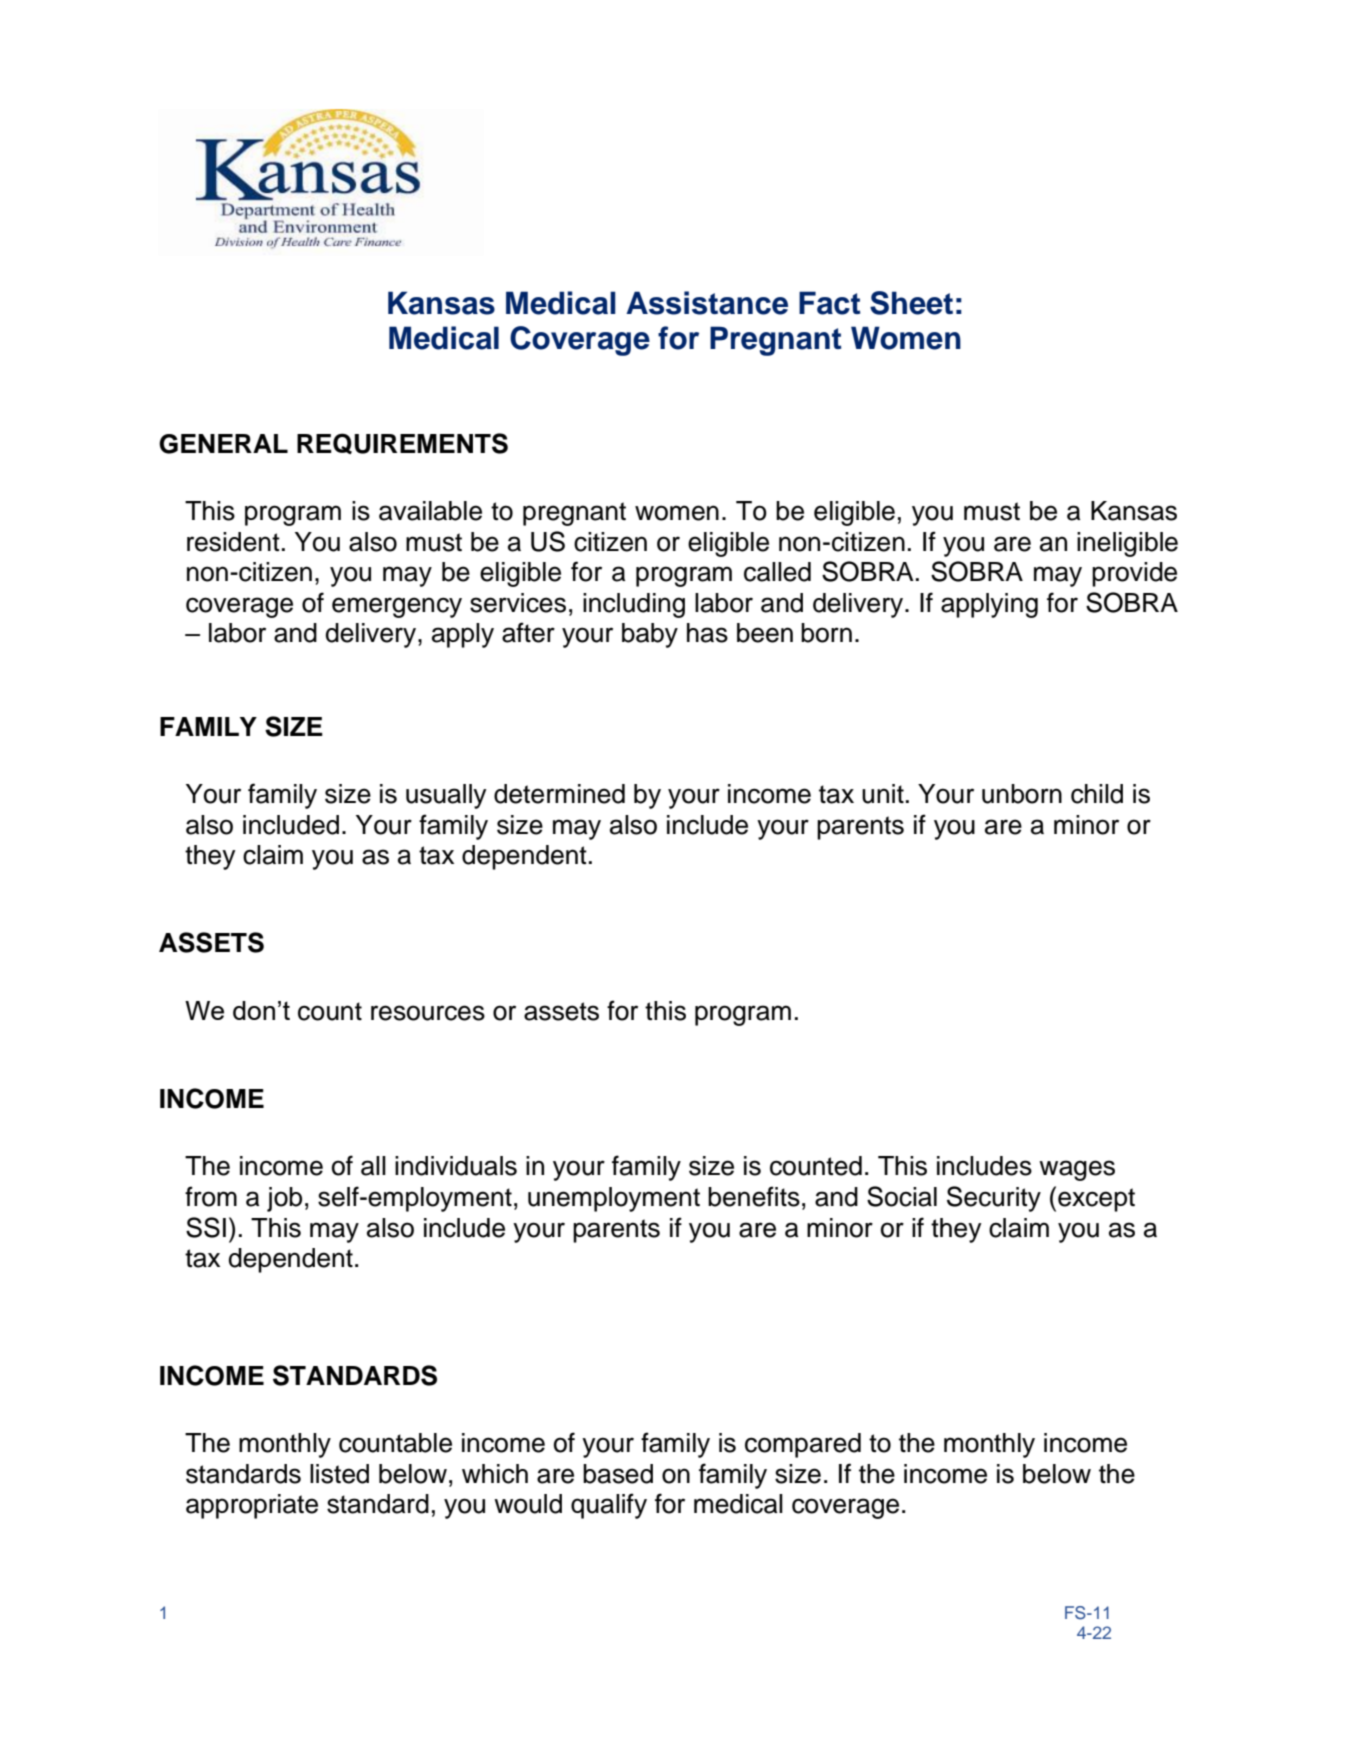 The width and height of the document is (1350, 1747). What do you see at coordinates (402, 443) in the document?
I see `REQUIREMENTS` at bounding box center [402, 443].
